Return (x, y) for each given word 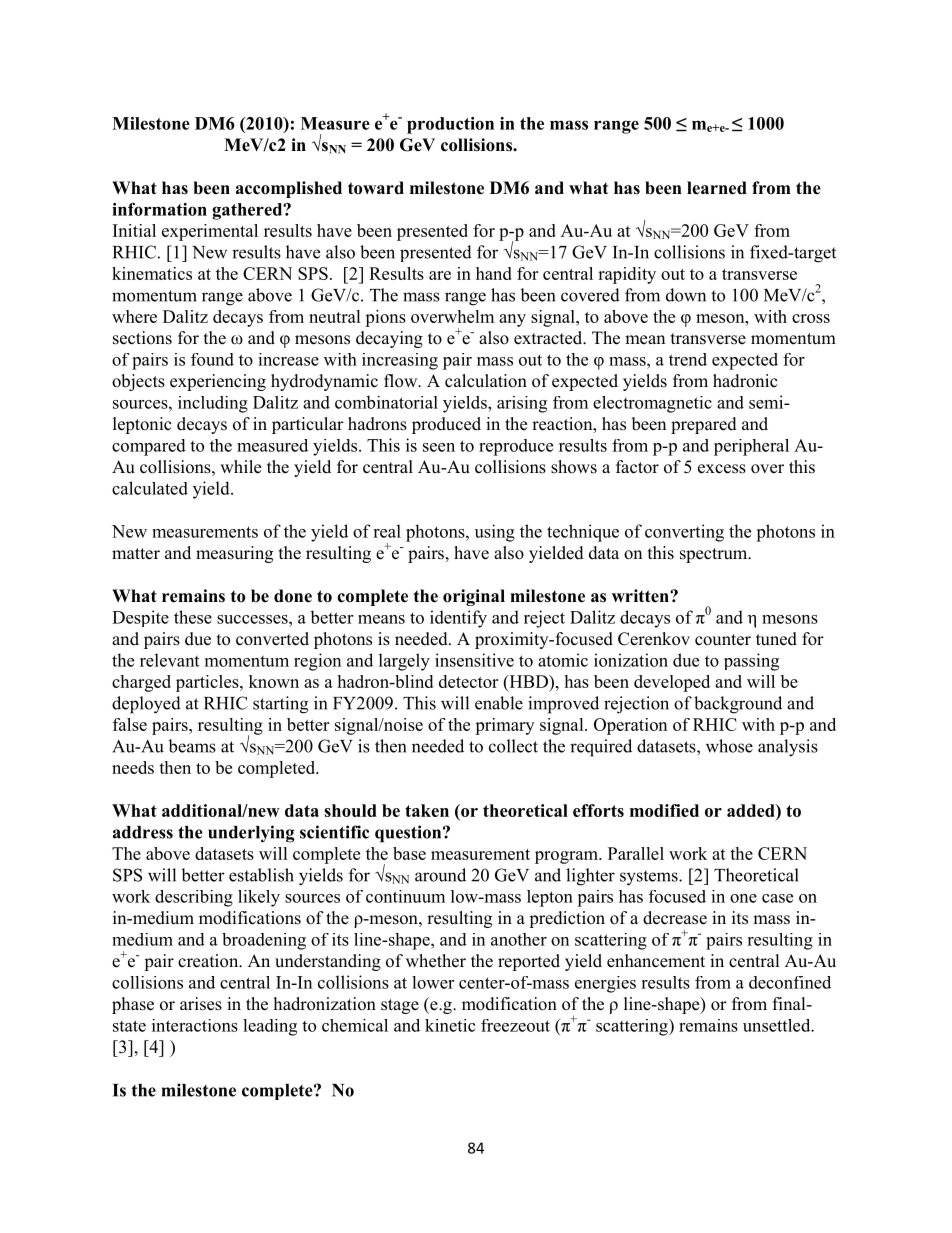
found (212, 359)
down (686, 295)
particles (208, 683)
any (512, 320)
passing (751, 662)
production (450, 125)
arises (201, 1004)
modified (664, 810)
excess (722, 469)
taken (427, 810)
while (240, 467)
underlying (251, 834)
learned (717, 188)
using (495, 533)
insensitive (474, 660)
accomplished (289, 189)
